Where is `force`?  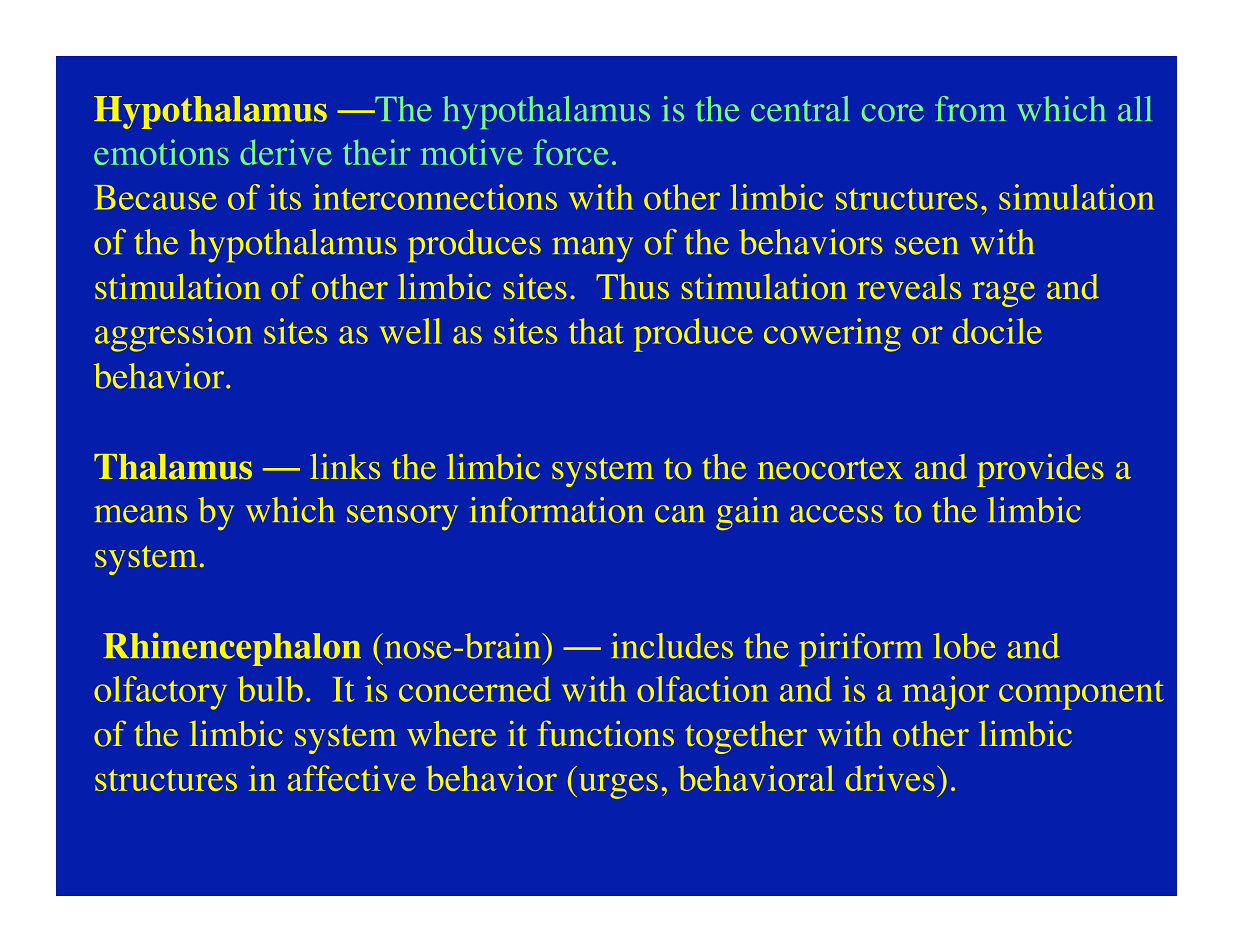
force is located at coordinates (571, 152).
